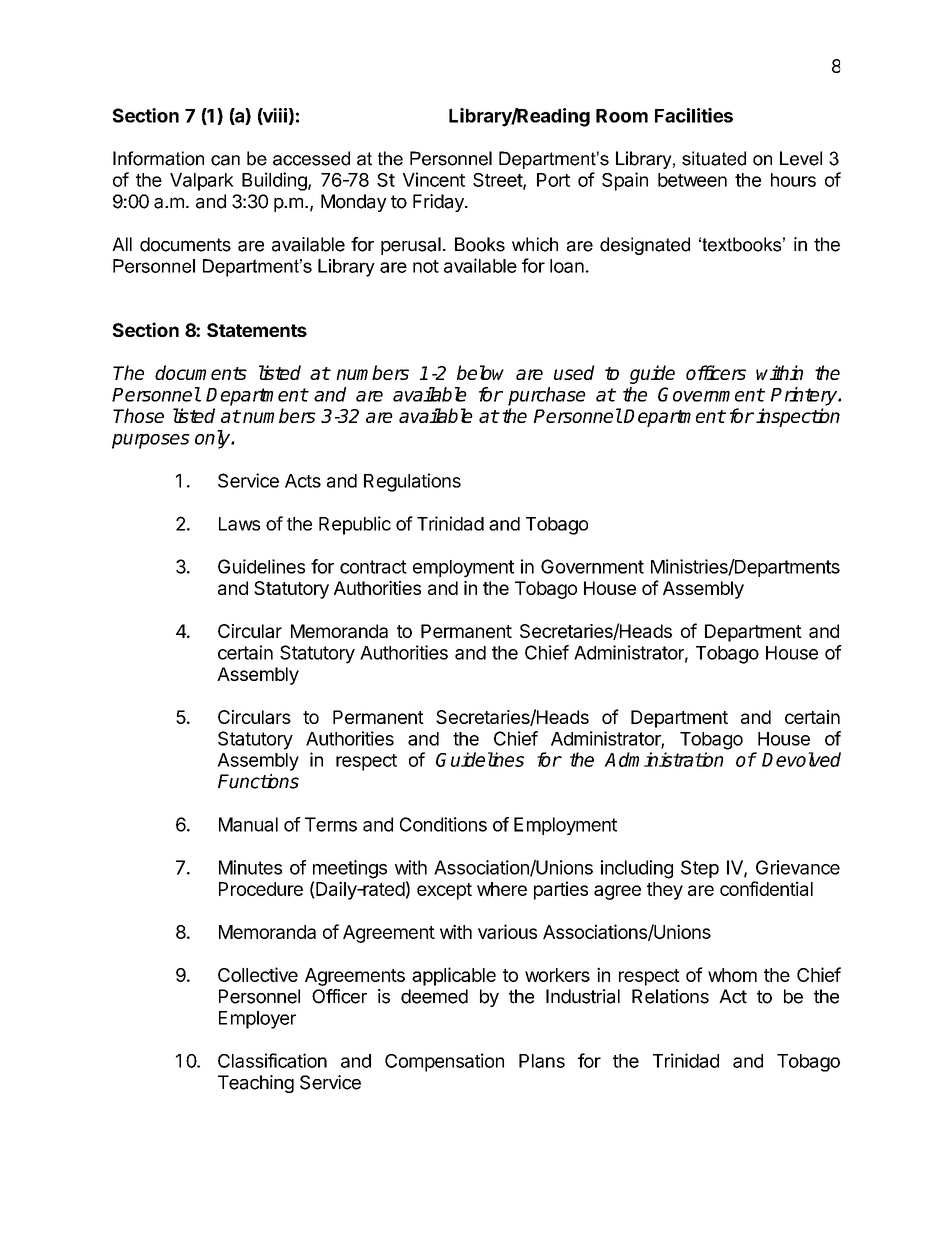 This document has height=1233, width=952. I want to click on Teaching, so click(256, 1084).
